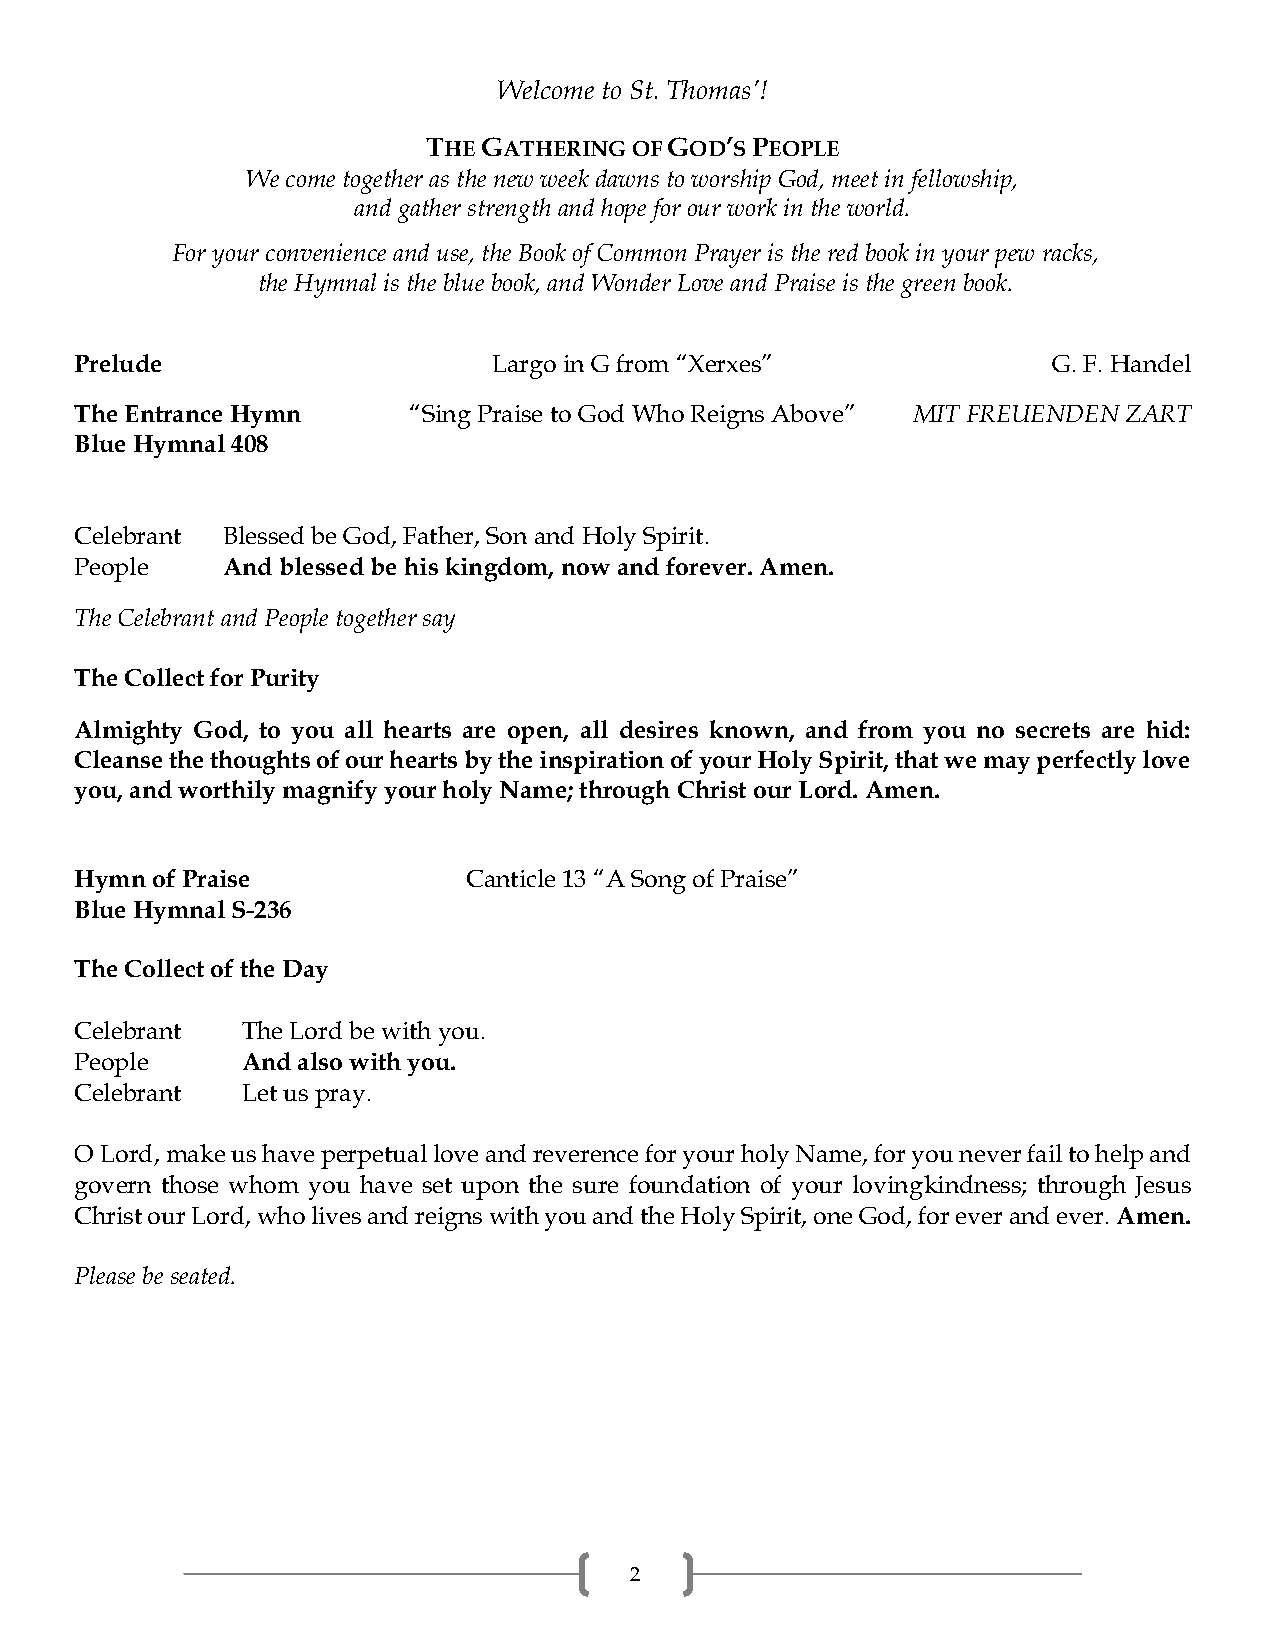 This image has width=1266, height=1638. What do you see at coordinates (439, 537) in the image?
I see `Father` at bounding box center [439, 537].
